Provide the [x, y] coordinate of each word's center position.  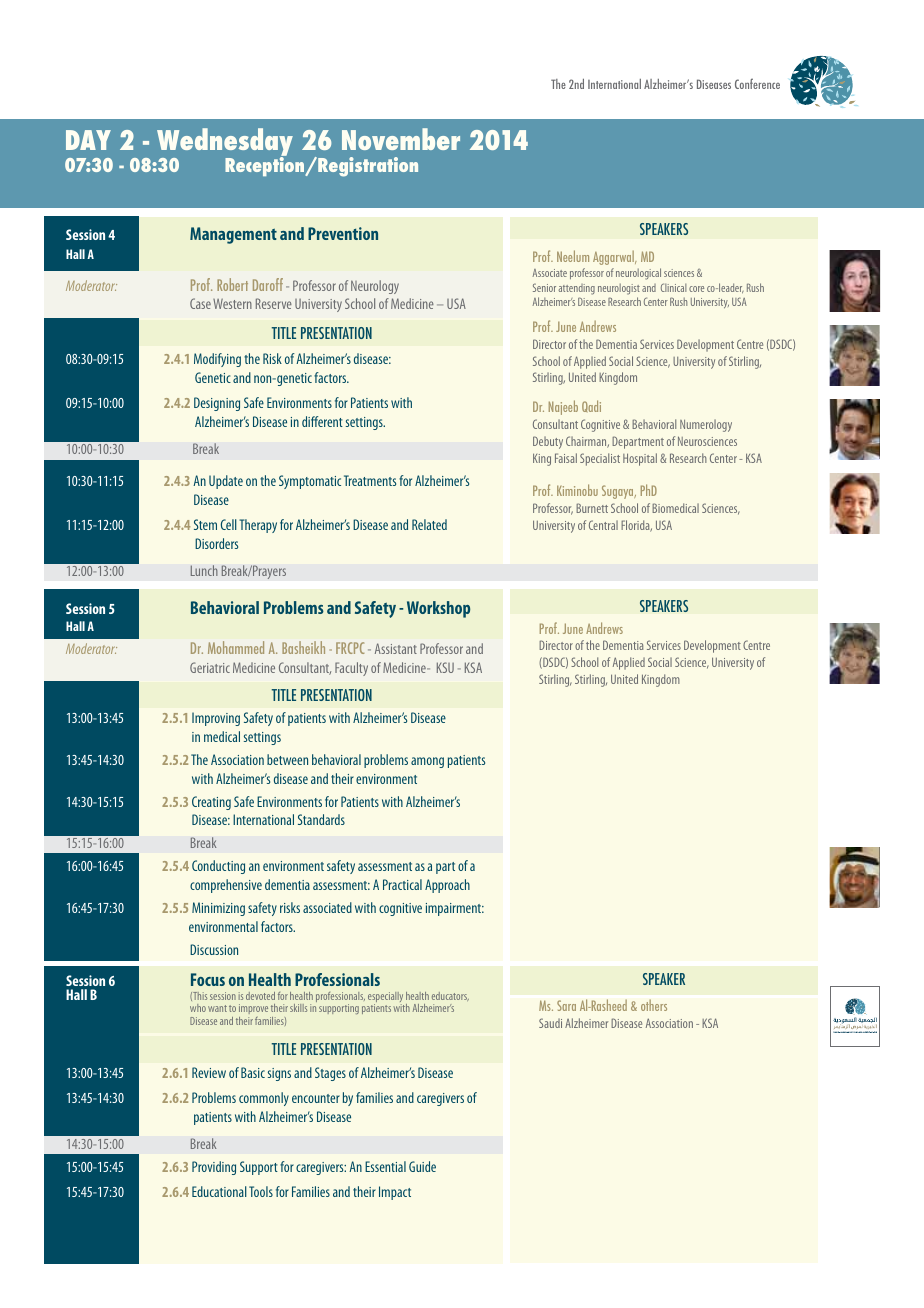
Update [226, 482]
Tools [261, 1191]
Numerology [706, 425]
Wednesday [225, 143]
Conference [757, 83]
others [654, 1005]
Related [429, 524]
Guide [422, 1166]
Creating [211, 803]
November [401, 139]
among [427, 762]
